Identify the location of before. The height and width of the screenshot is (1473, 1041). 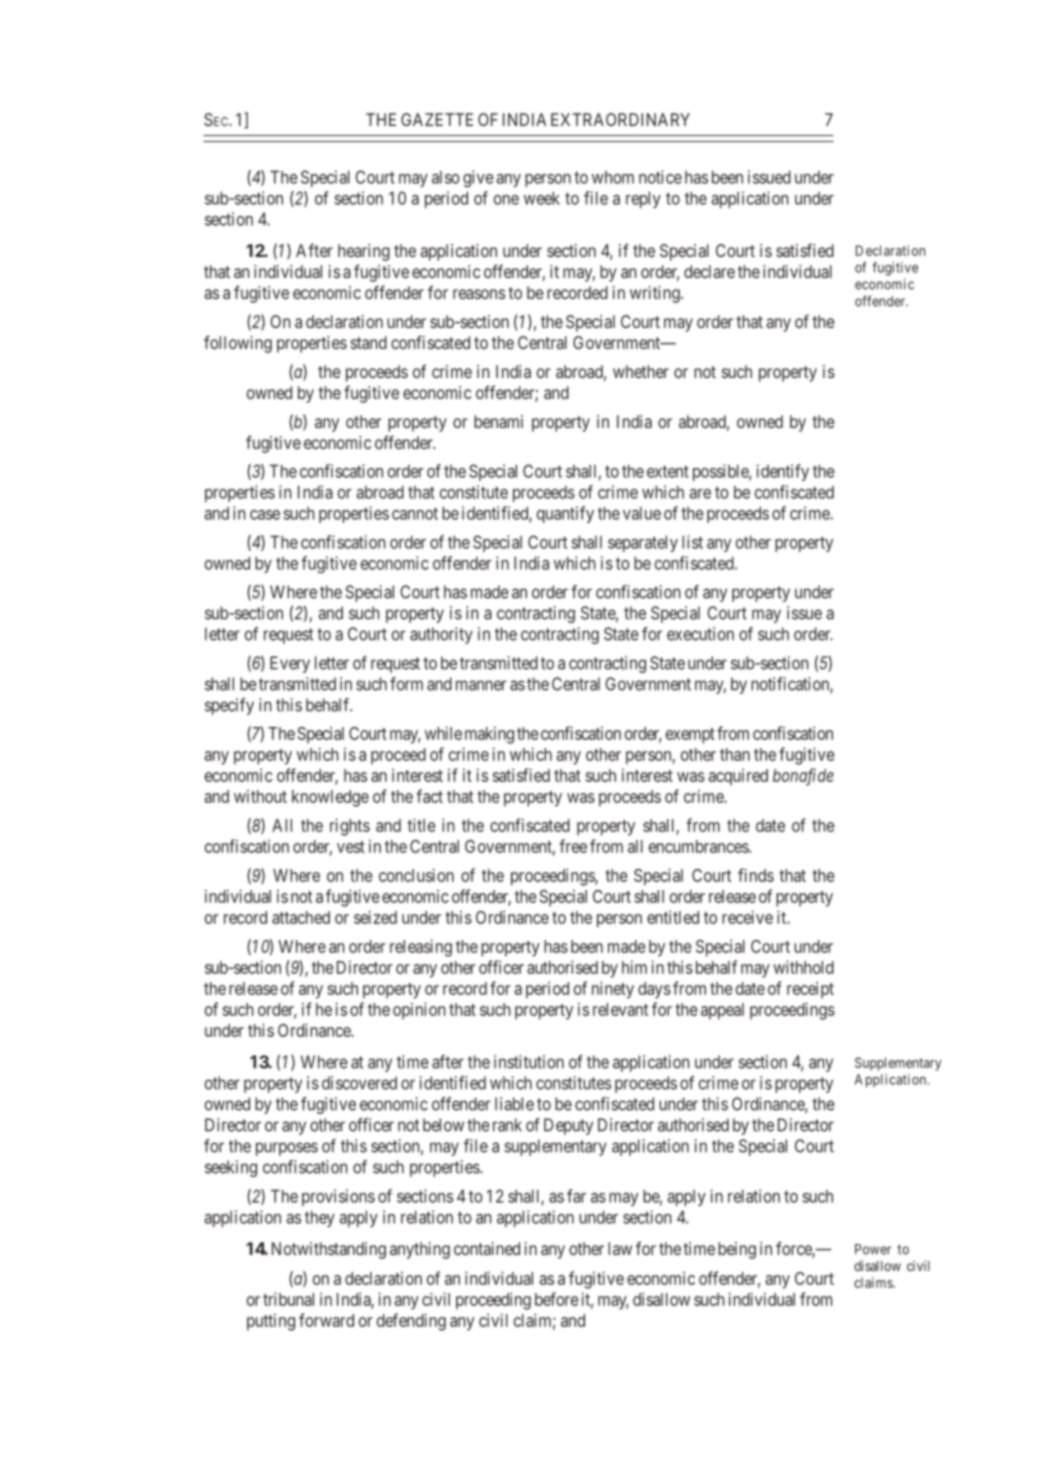
(557, 1299).
